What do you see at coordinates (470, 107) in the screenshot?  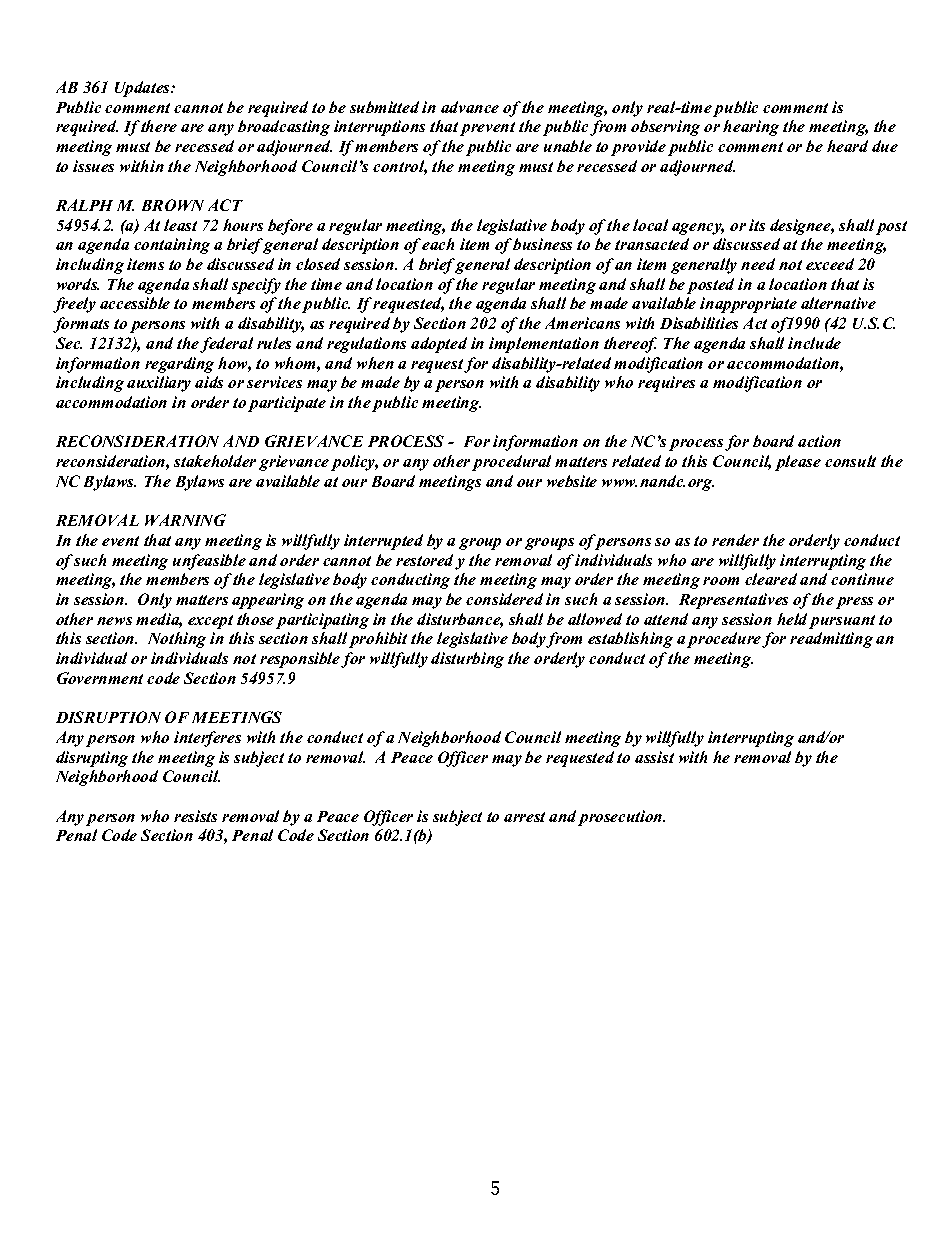 I see `advance` at bounding box center [470, 107].
